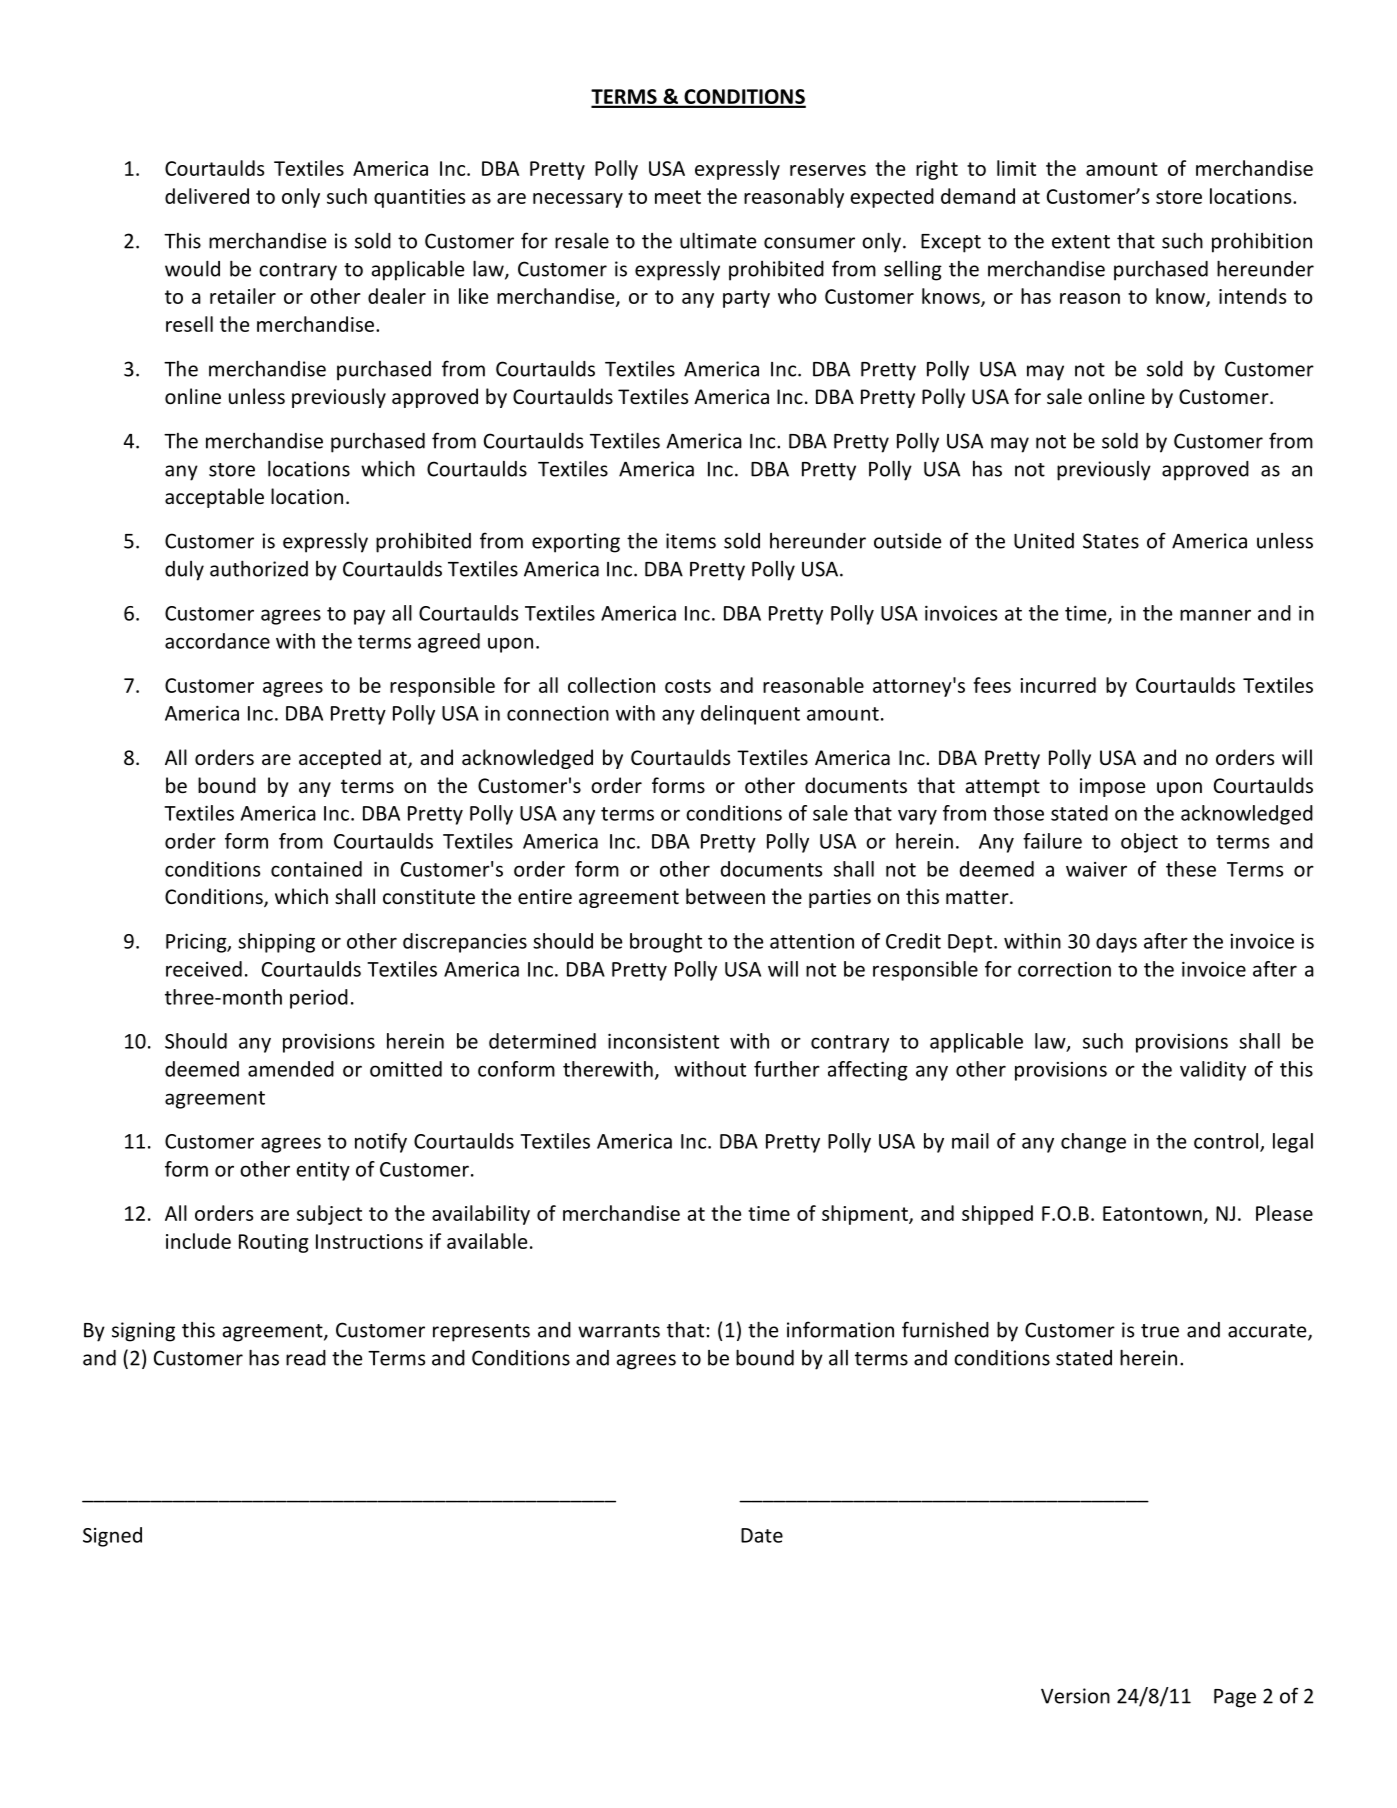 This page has width=1397, height=1808. What do you see at coordinates (762, 1535) in the page?
I see `Date` at bounding box center [762, 1535].
